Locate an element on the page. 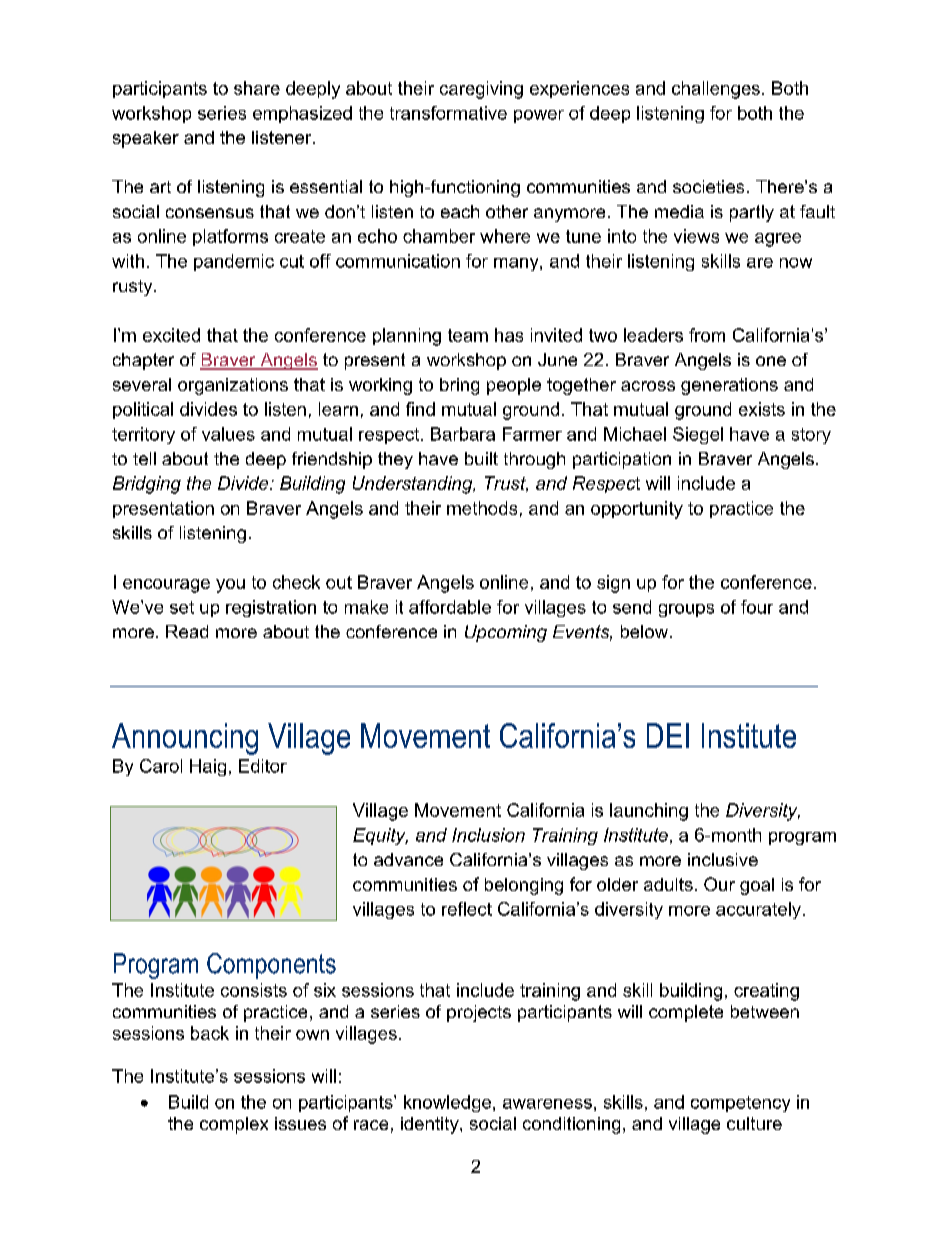  complex is located at coordinates (234, 1125).
